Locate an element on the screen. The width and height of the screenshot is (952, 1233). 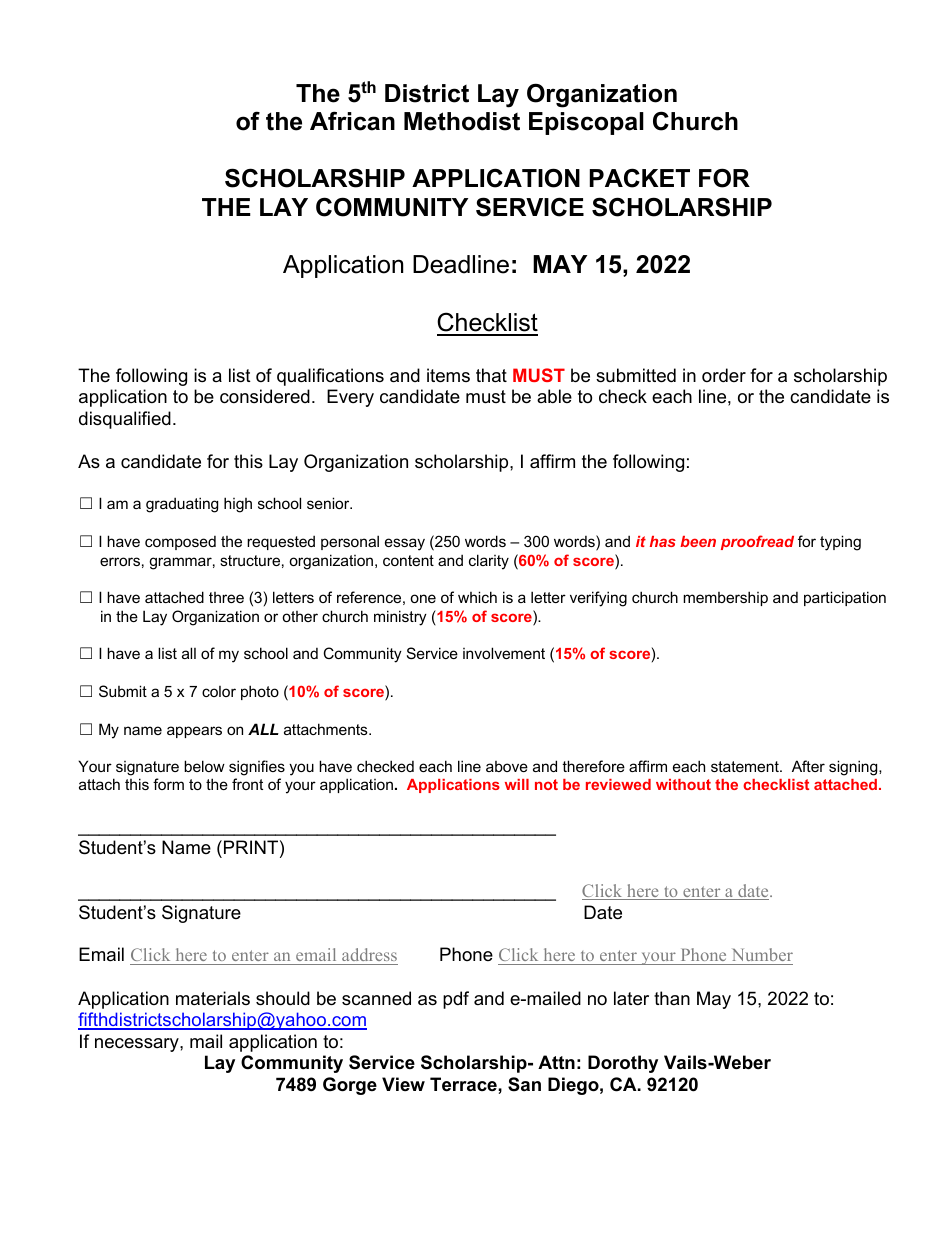
Terrace is located at coordinates (464, 1084).
